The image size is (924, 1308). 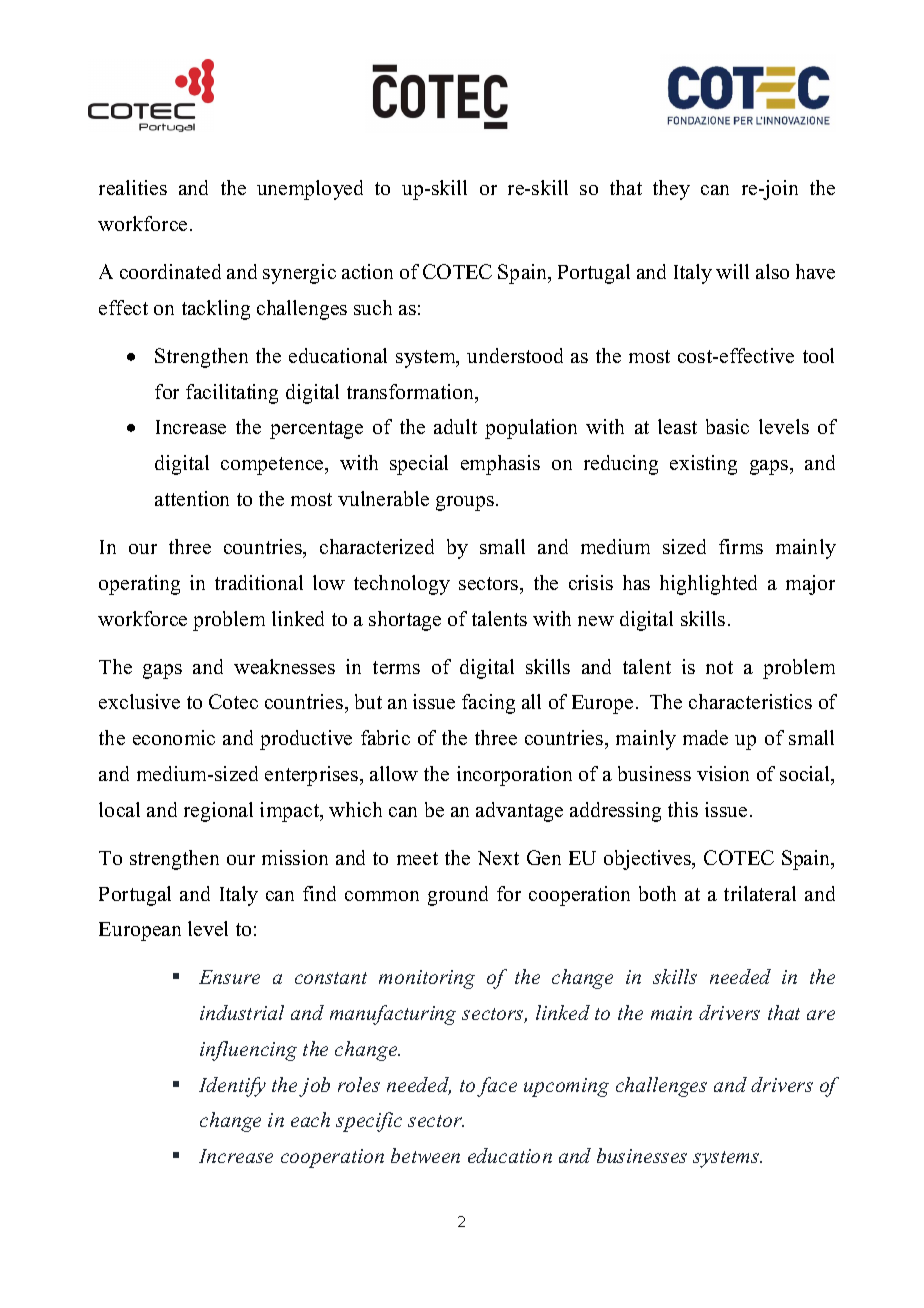 What do you see at coordinates (760, 893) in the image?
I see `trilateral` at bounding box center [760, 893].
